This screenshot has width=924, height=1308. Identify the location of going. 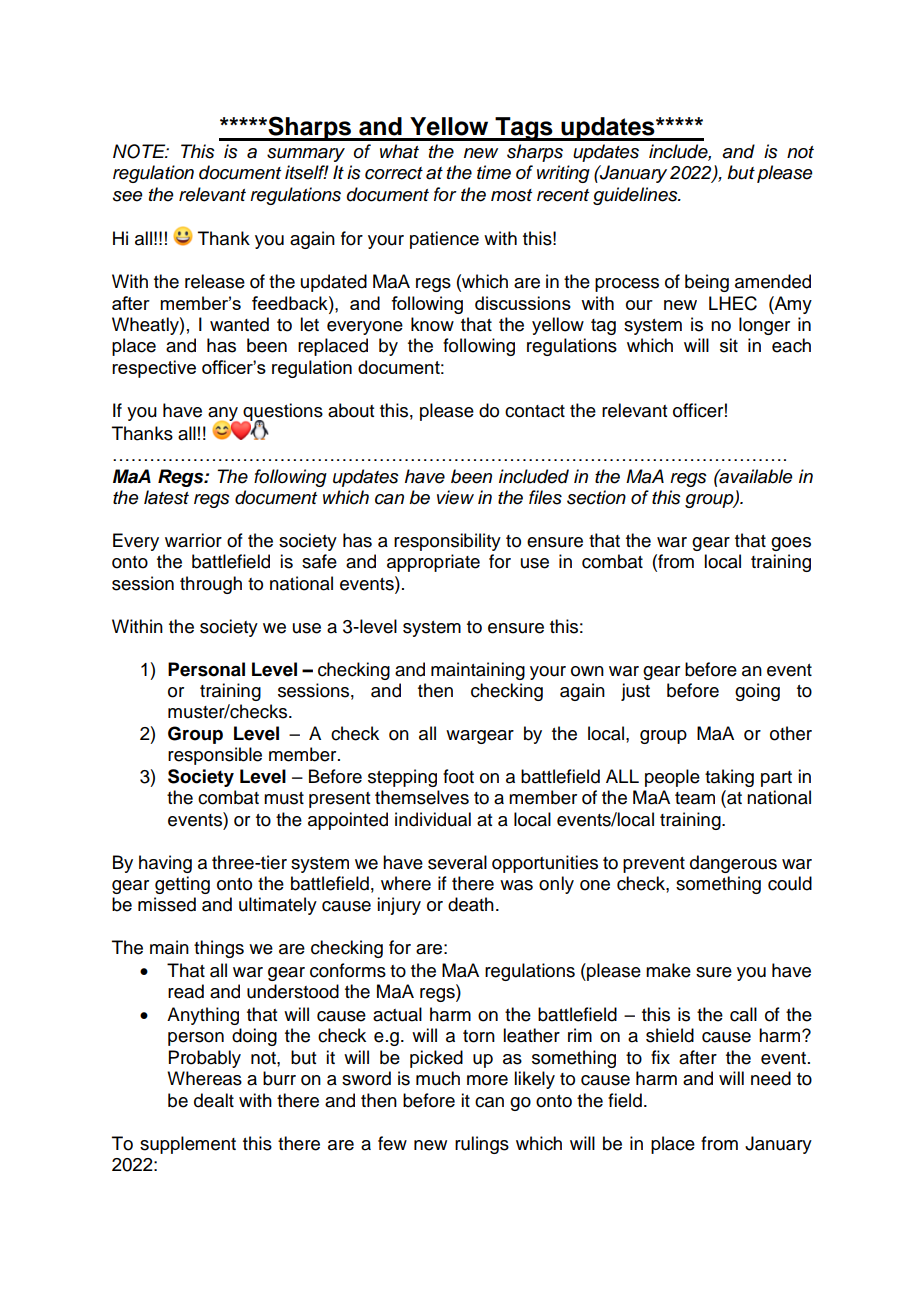
(757, 692).
